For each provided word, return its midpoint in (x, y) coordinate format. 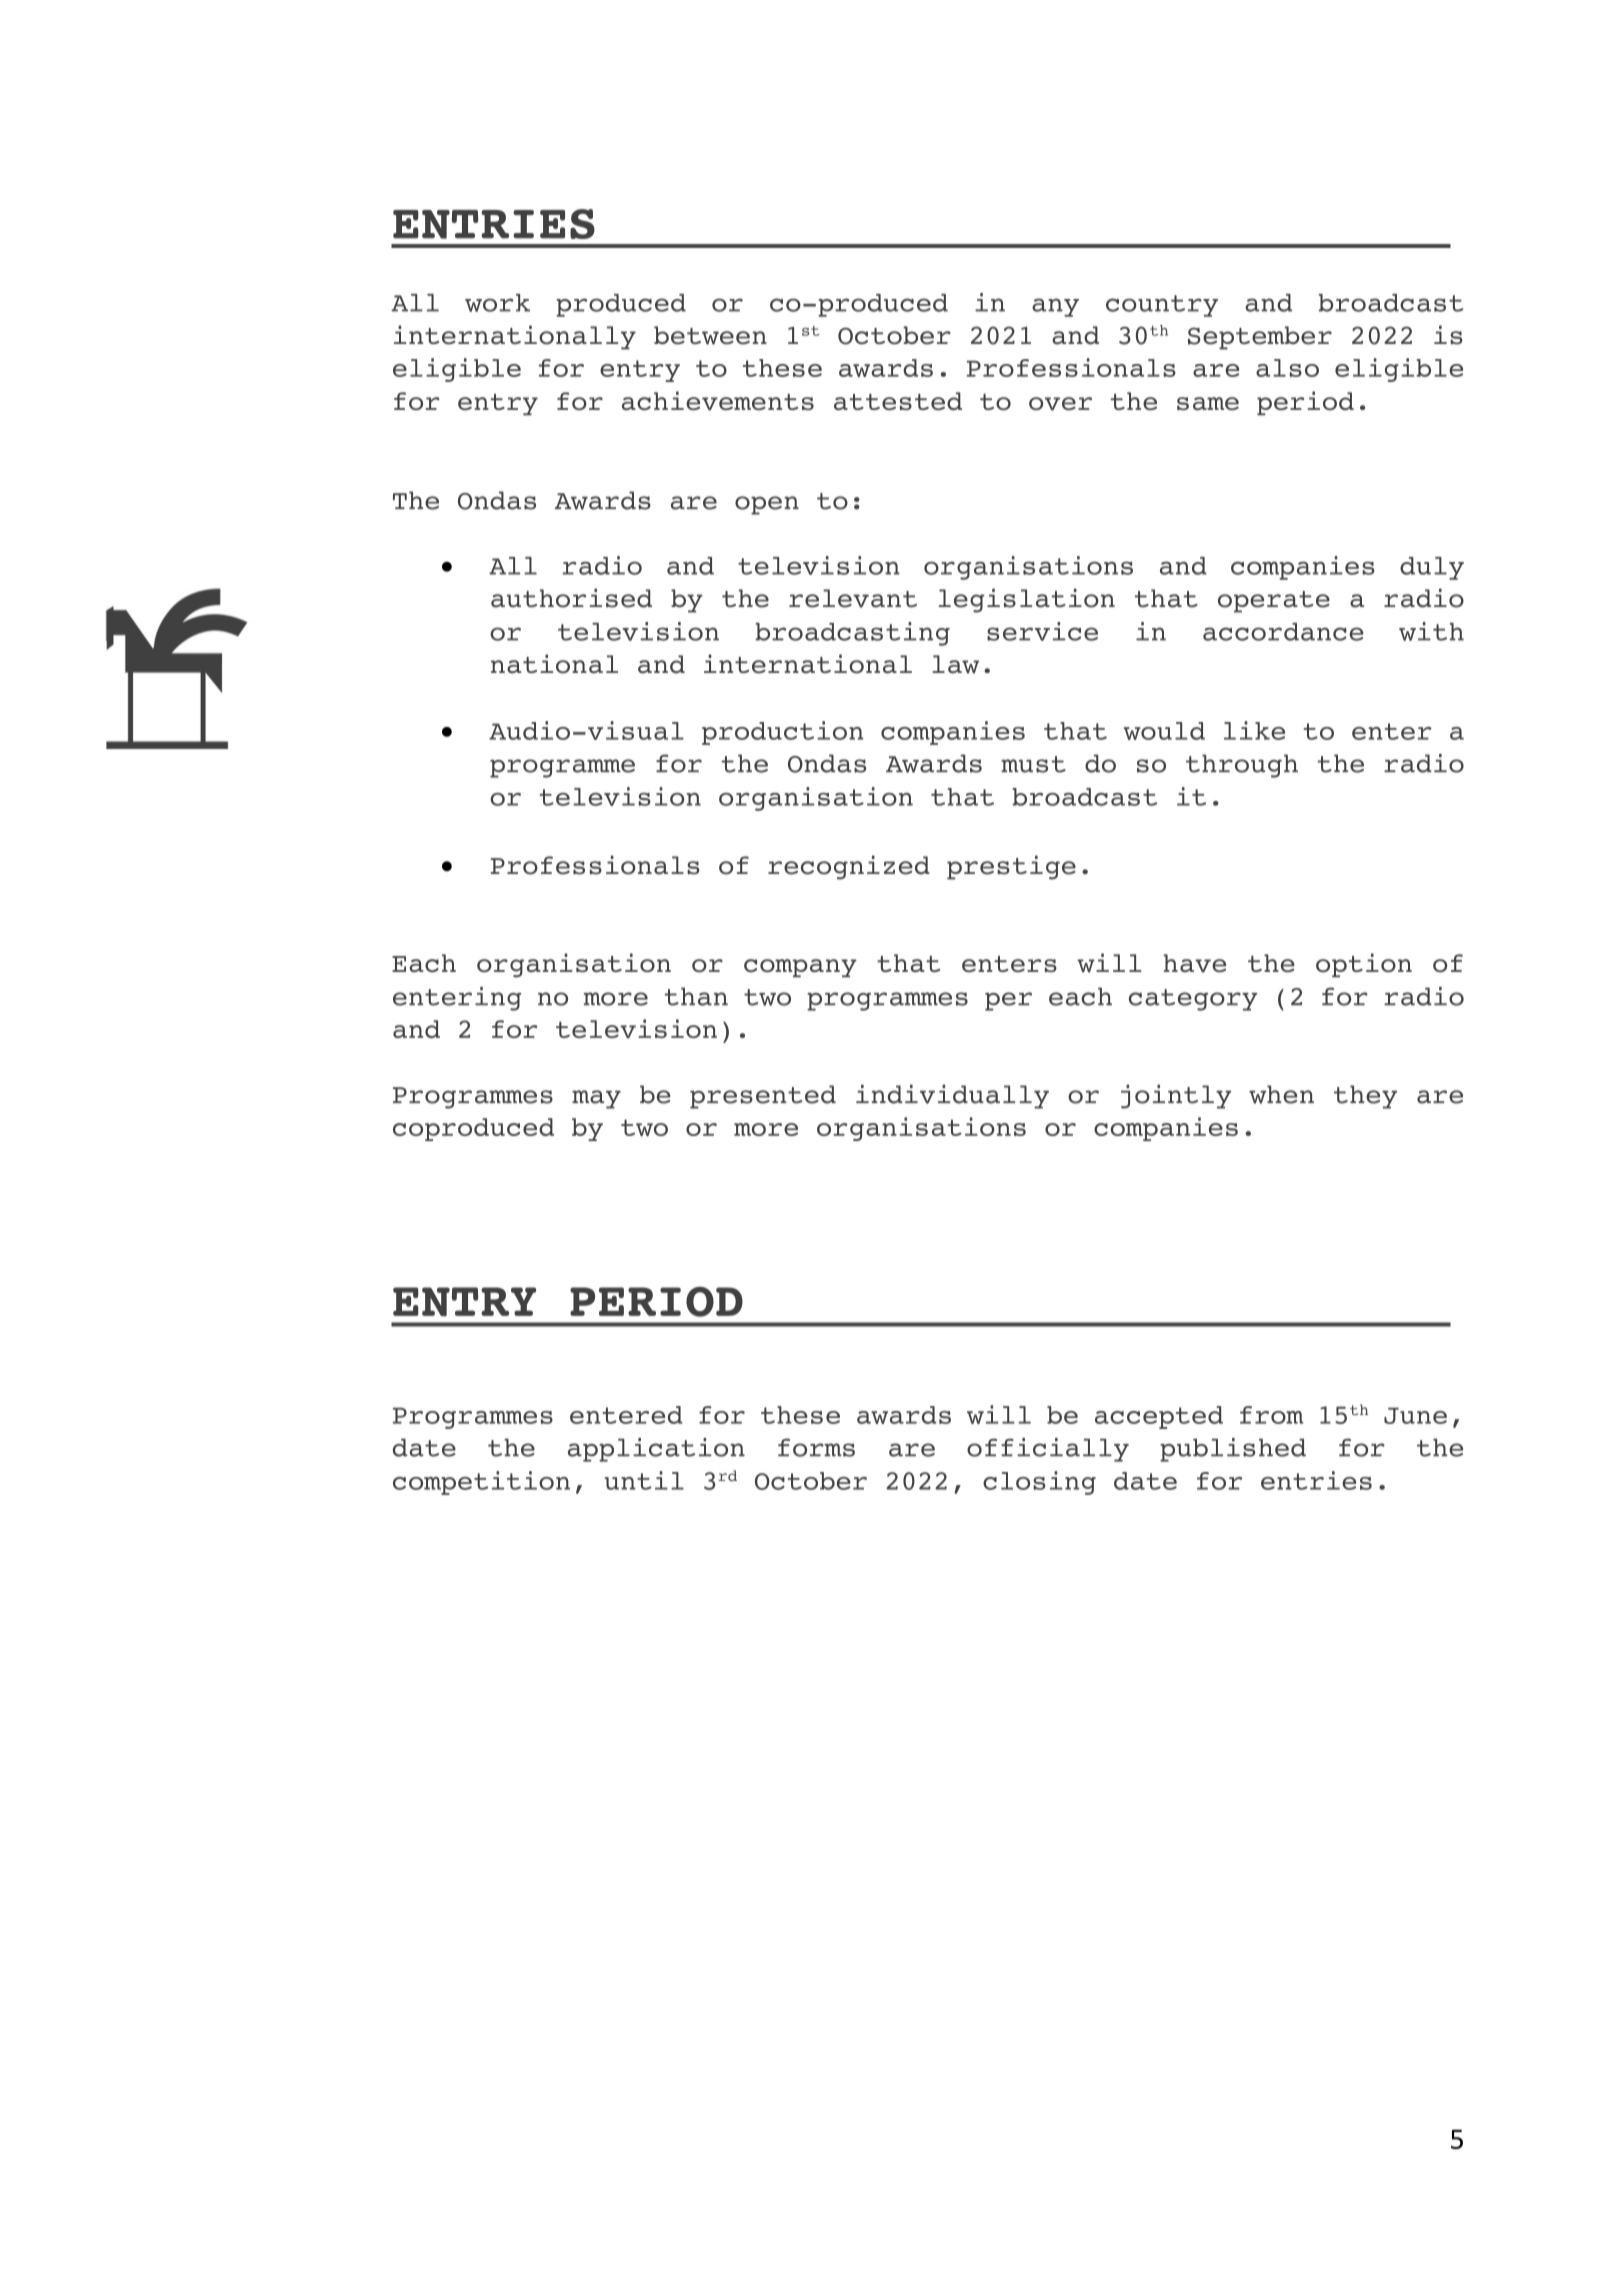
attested (898, 401)
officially (1048, 1450)
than (696, 996)
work (497, 303)
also (1287, 368)
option (1364, 965)
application (656, 1450)
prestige (1011, 867)
